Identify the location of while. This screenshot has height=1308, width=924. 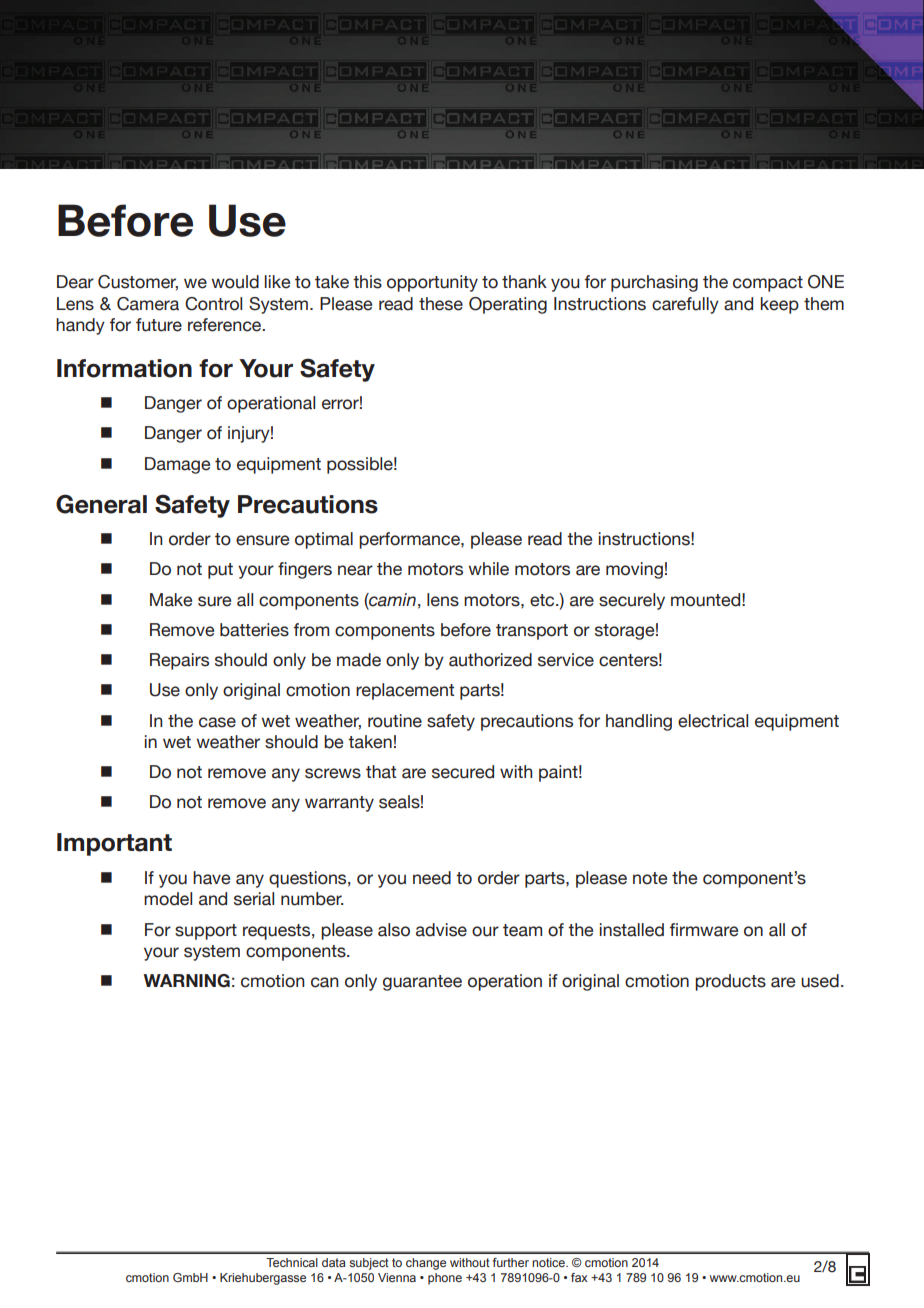
(488, 569).
